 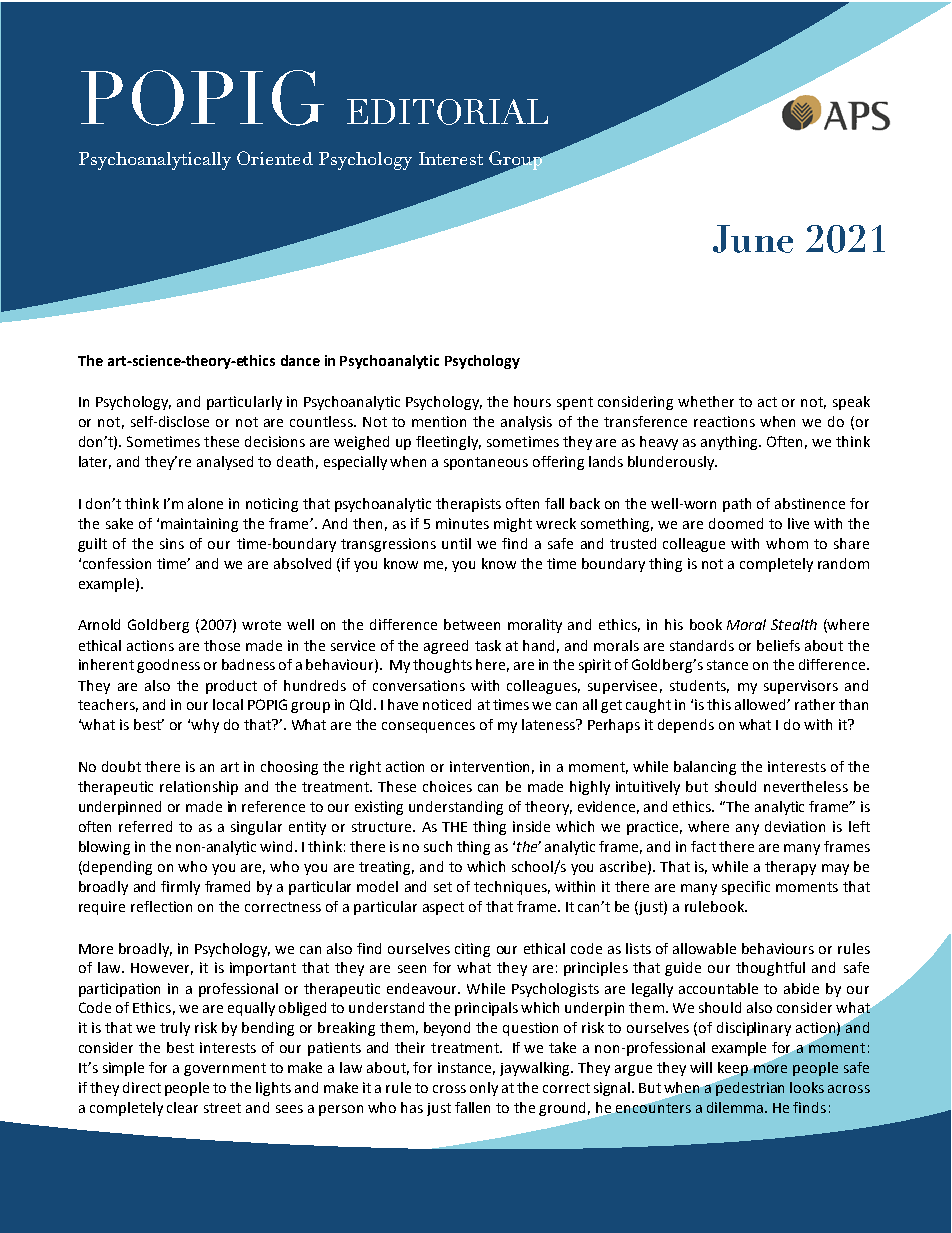 I want to click on June, so click(x=753, y=239).
